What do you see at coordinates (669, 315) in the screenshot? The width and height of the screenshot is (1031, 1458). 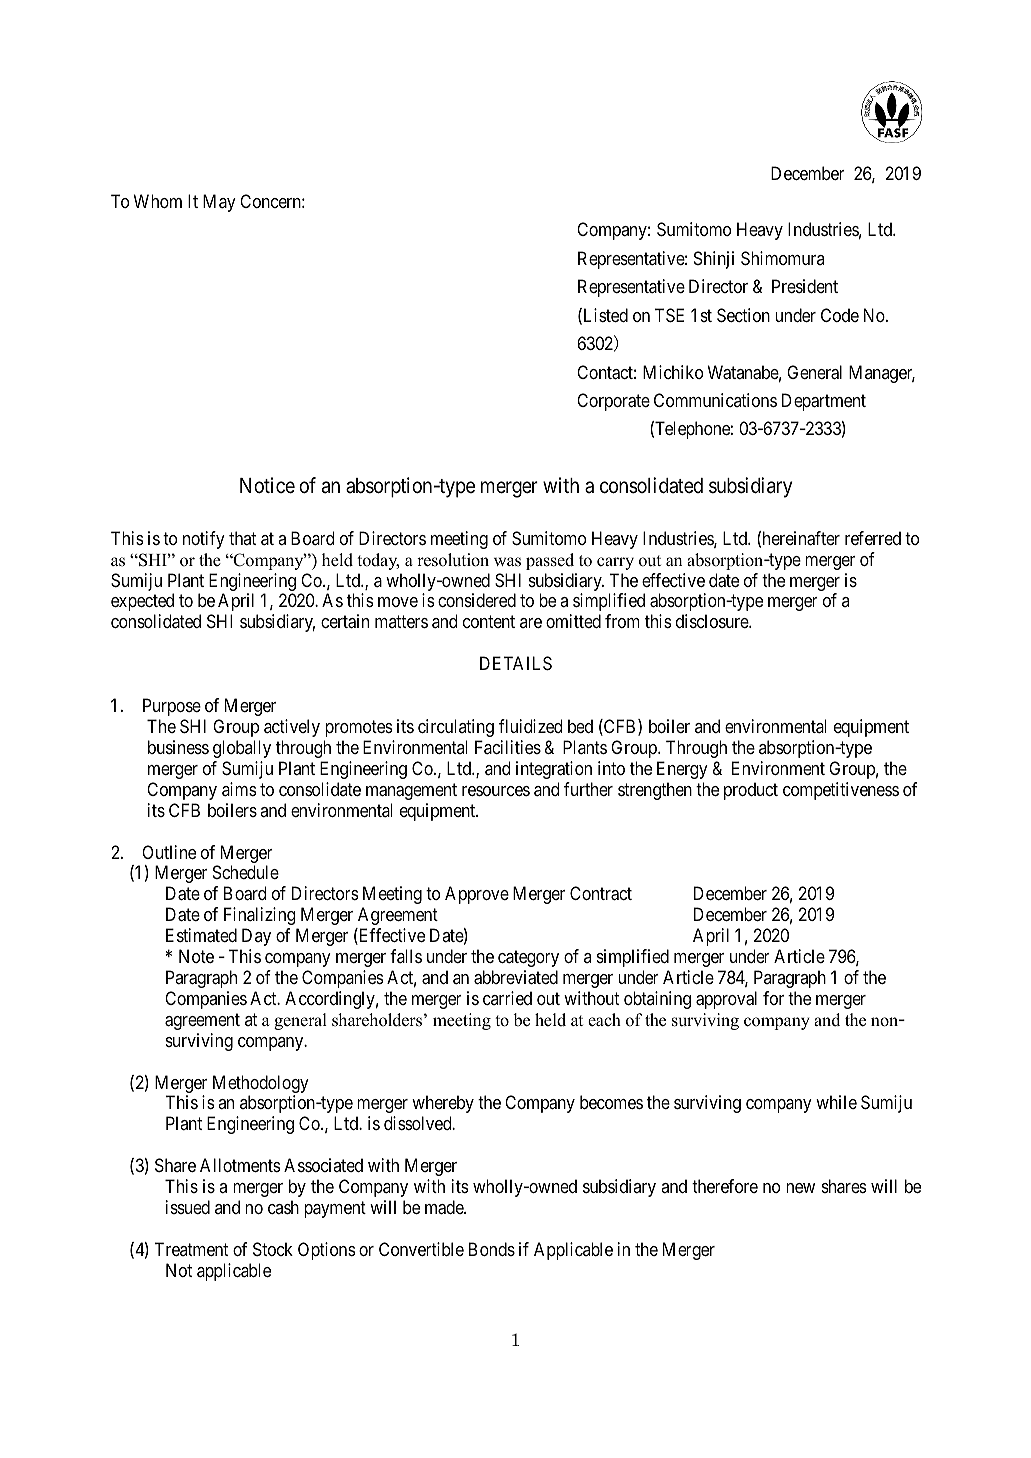 I see `TSE` at bounding box center [669, 315].
